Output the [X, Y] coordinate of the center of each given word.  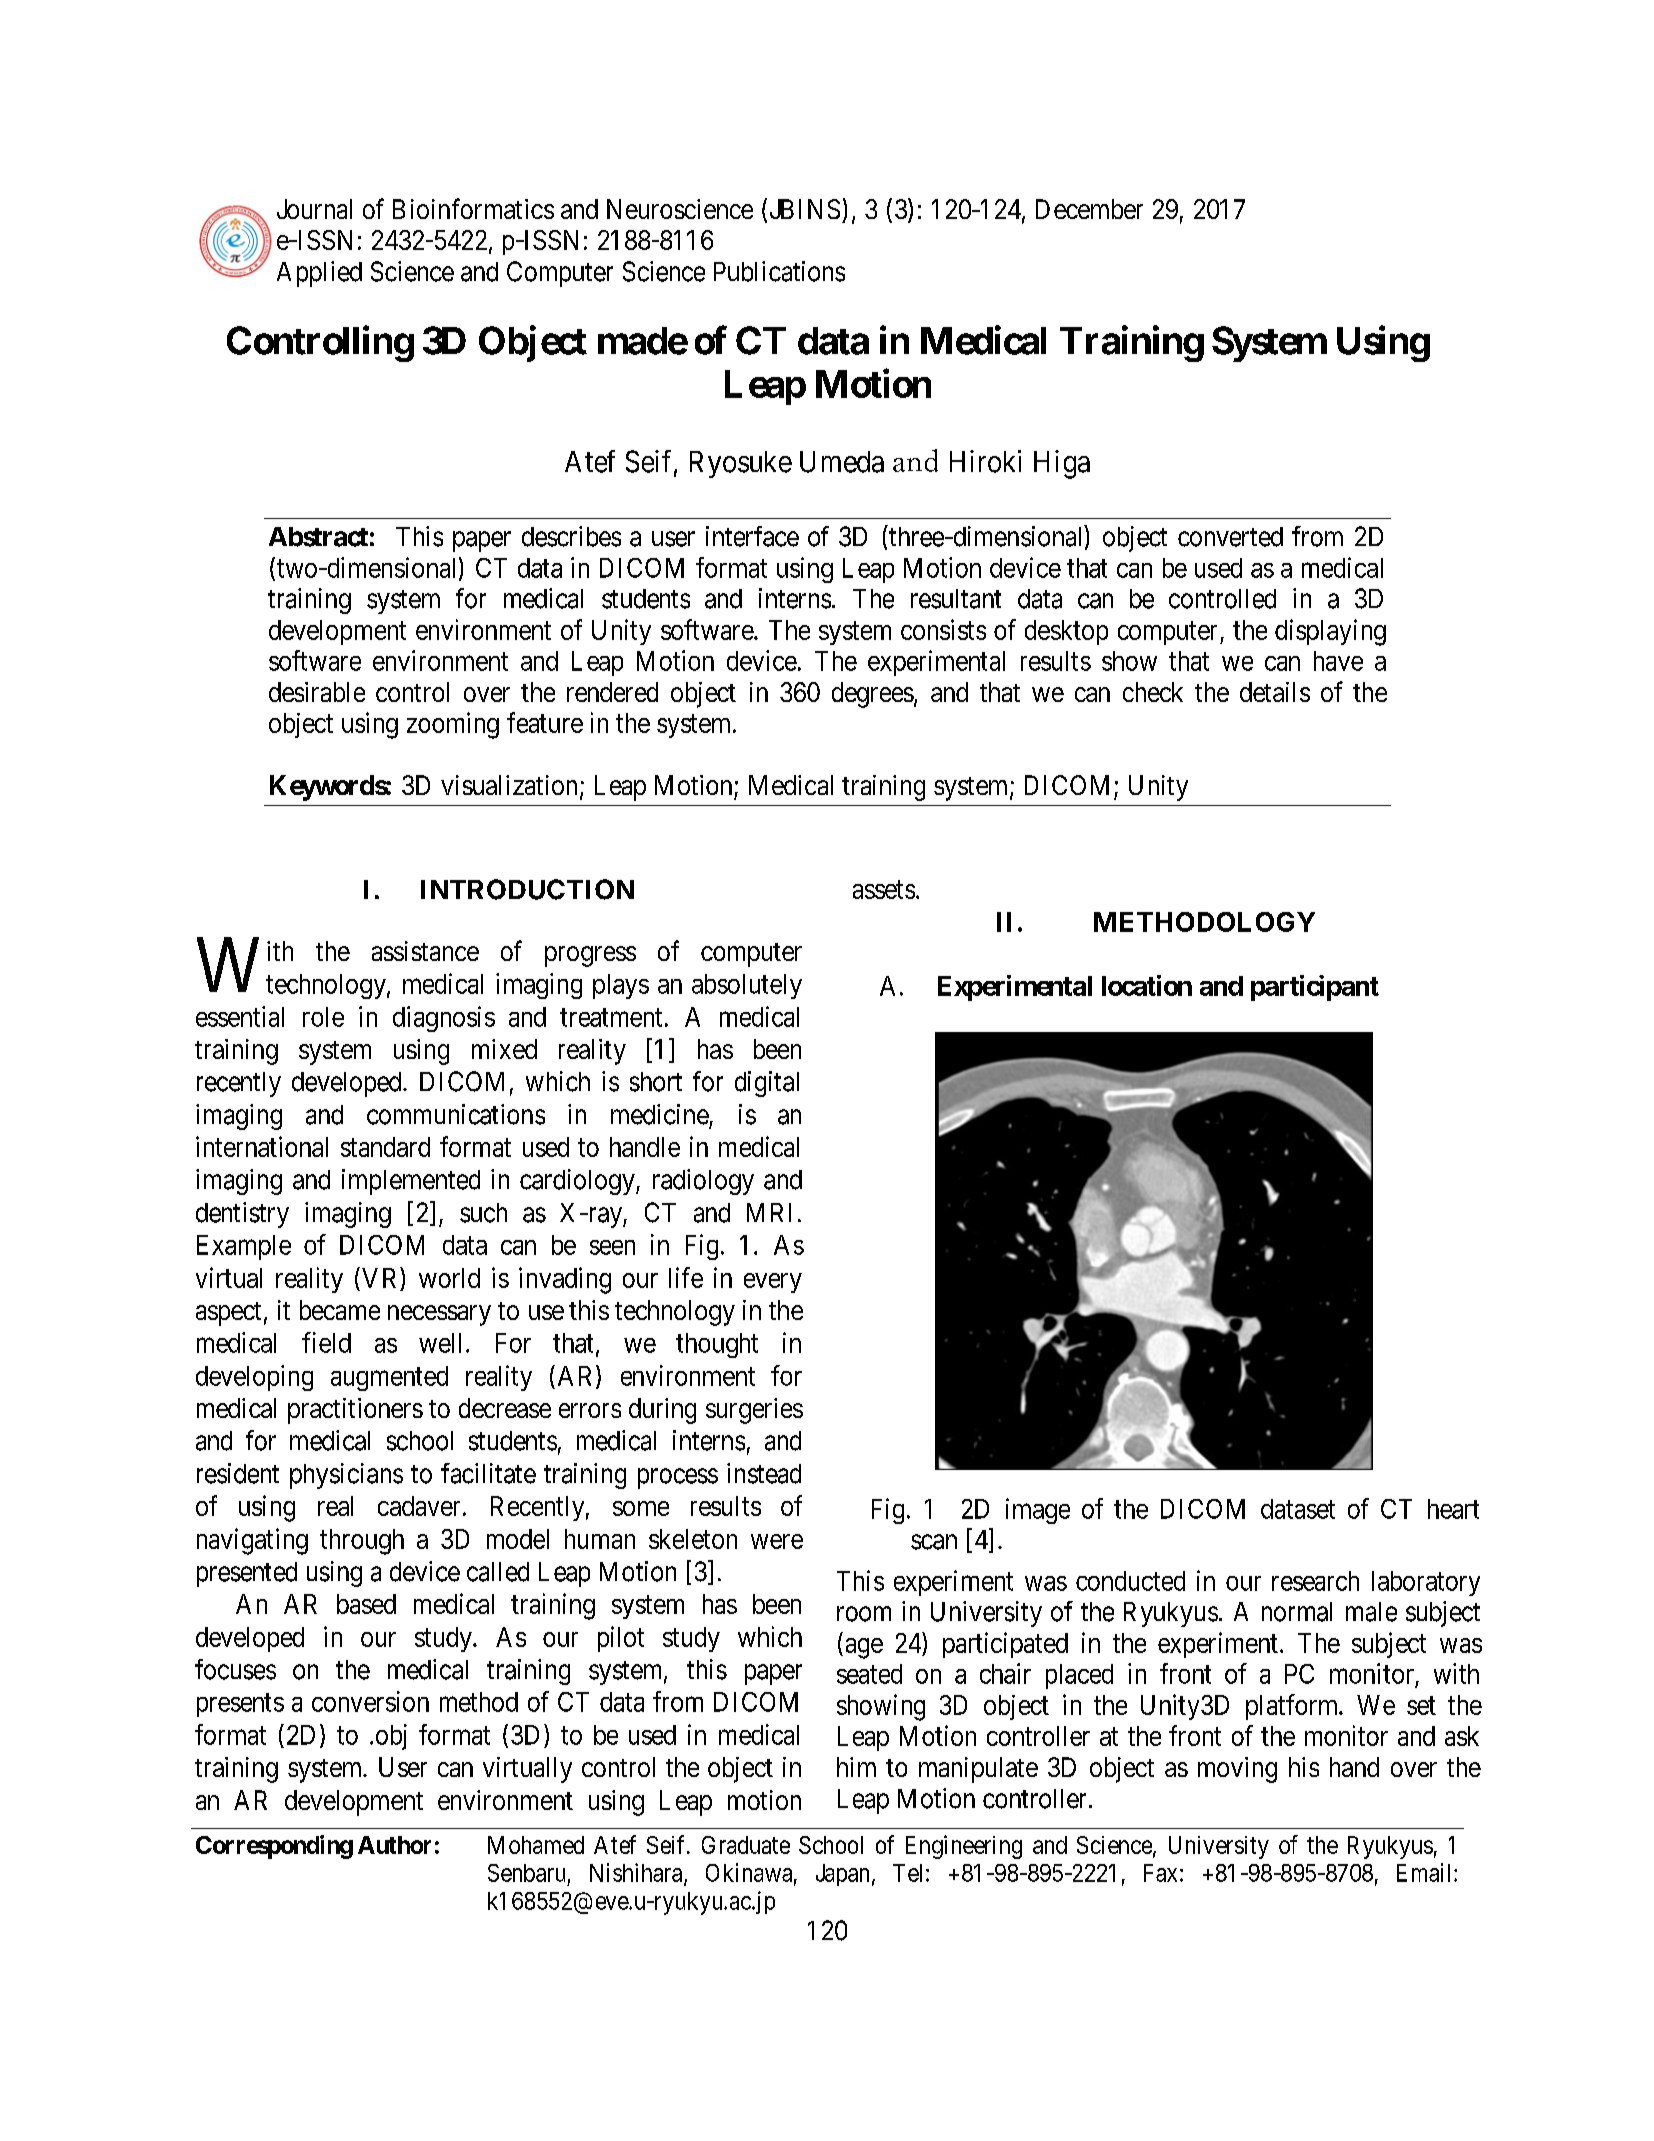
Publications [779, 271]
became [340, 1310]
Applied [319, 274]
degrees [873, 695]
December [1089, 209]
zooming [453, 725]
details [1275, 692]
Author [394, 1845]
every [773, 1283]
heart [1453, 1509]
